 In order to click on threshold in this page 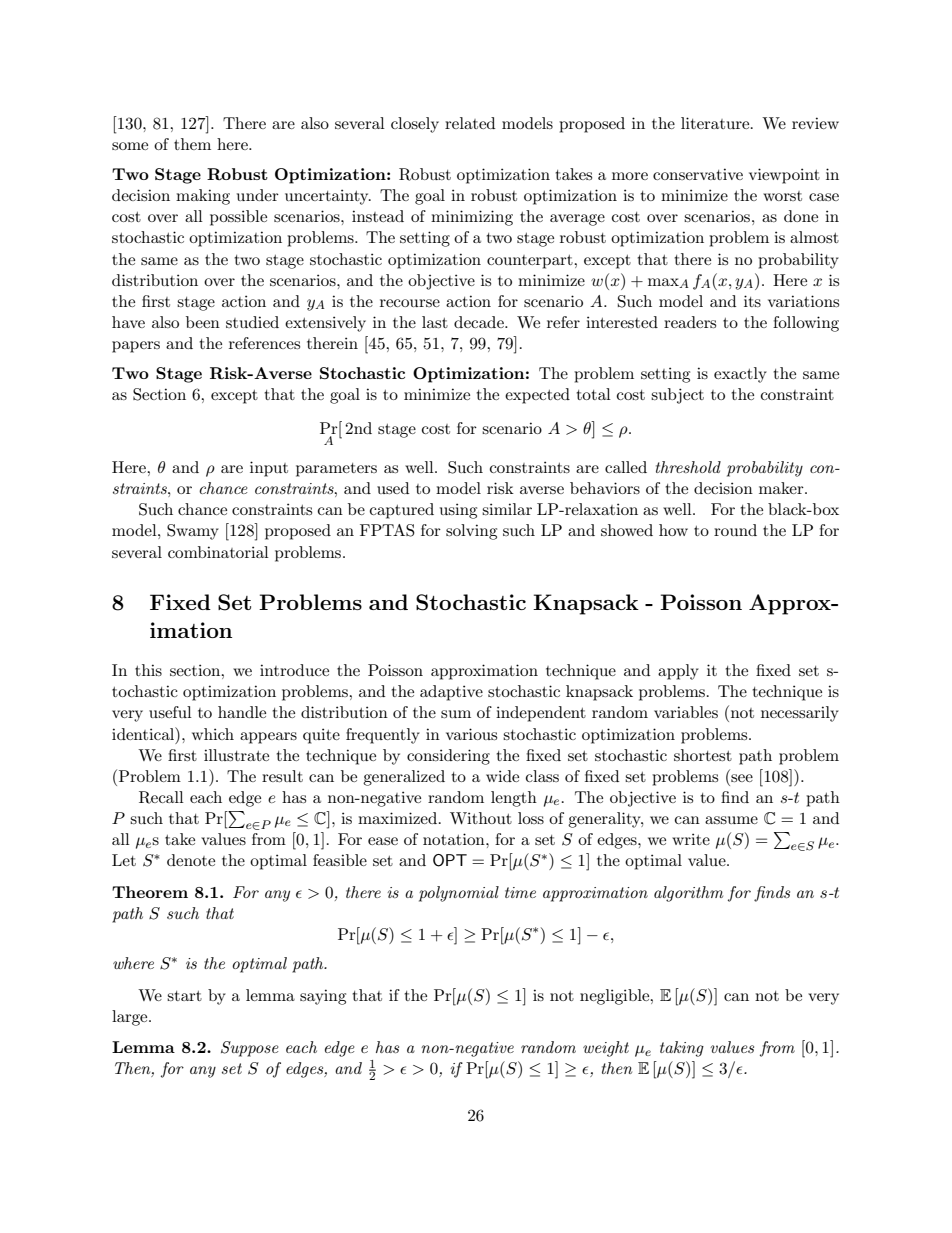, I will do `click(688, 467)`.
